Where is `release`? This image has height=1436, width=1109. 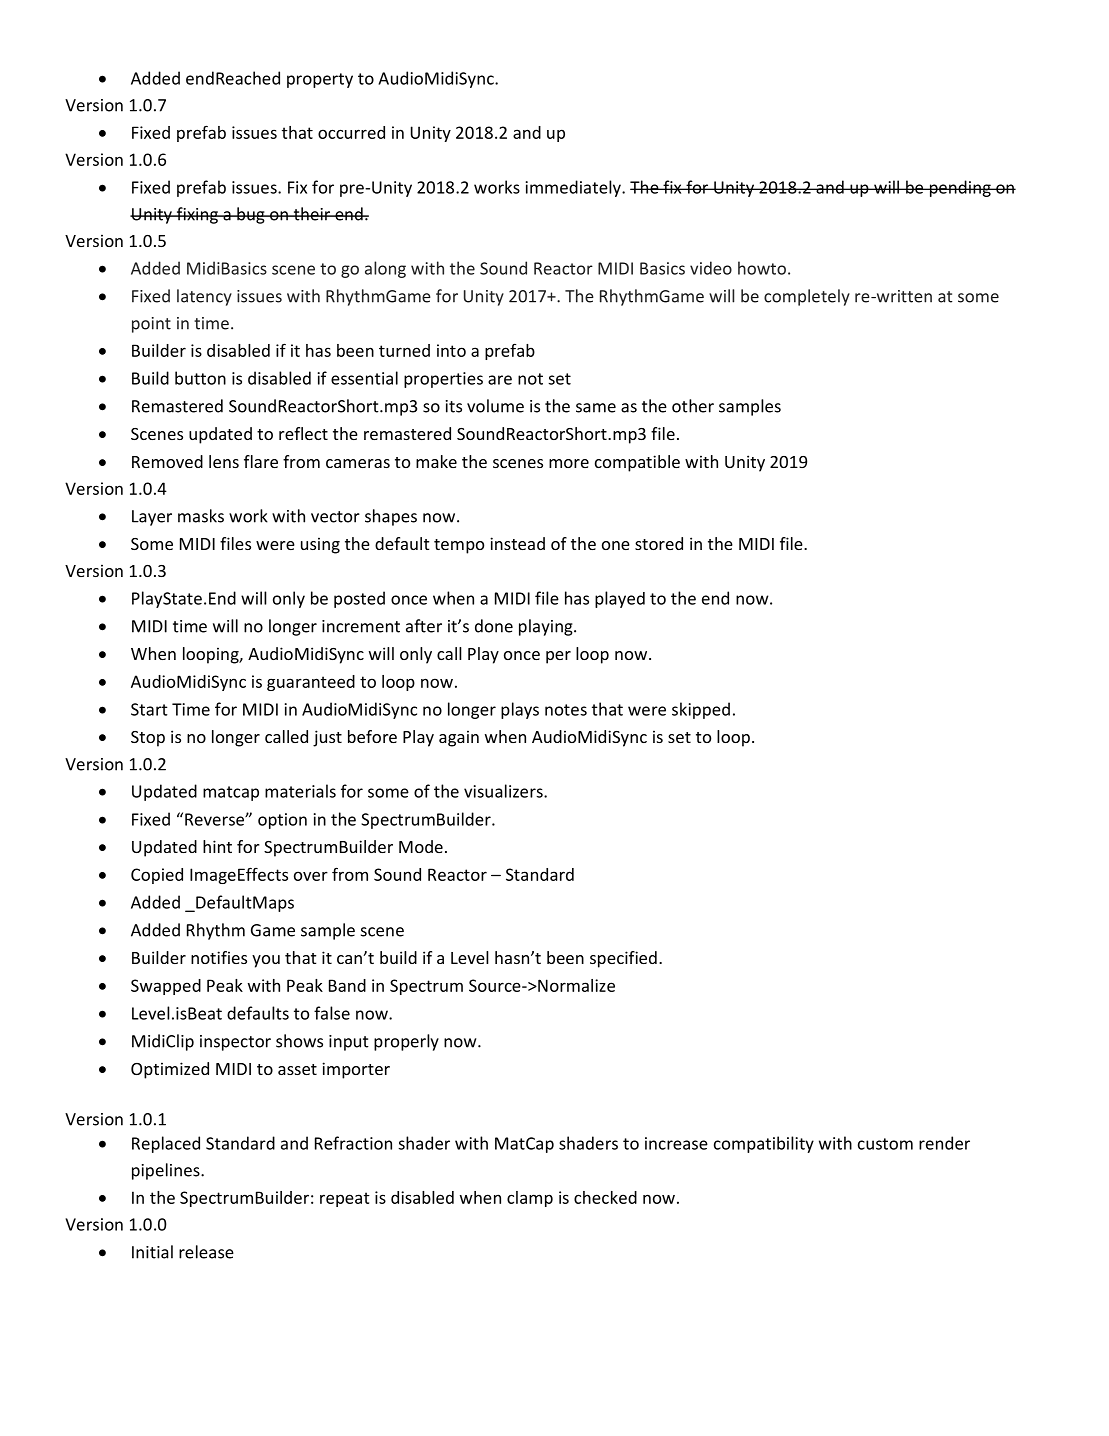
release is located at coordinates (206, 1252).
